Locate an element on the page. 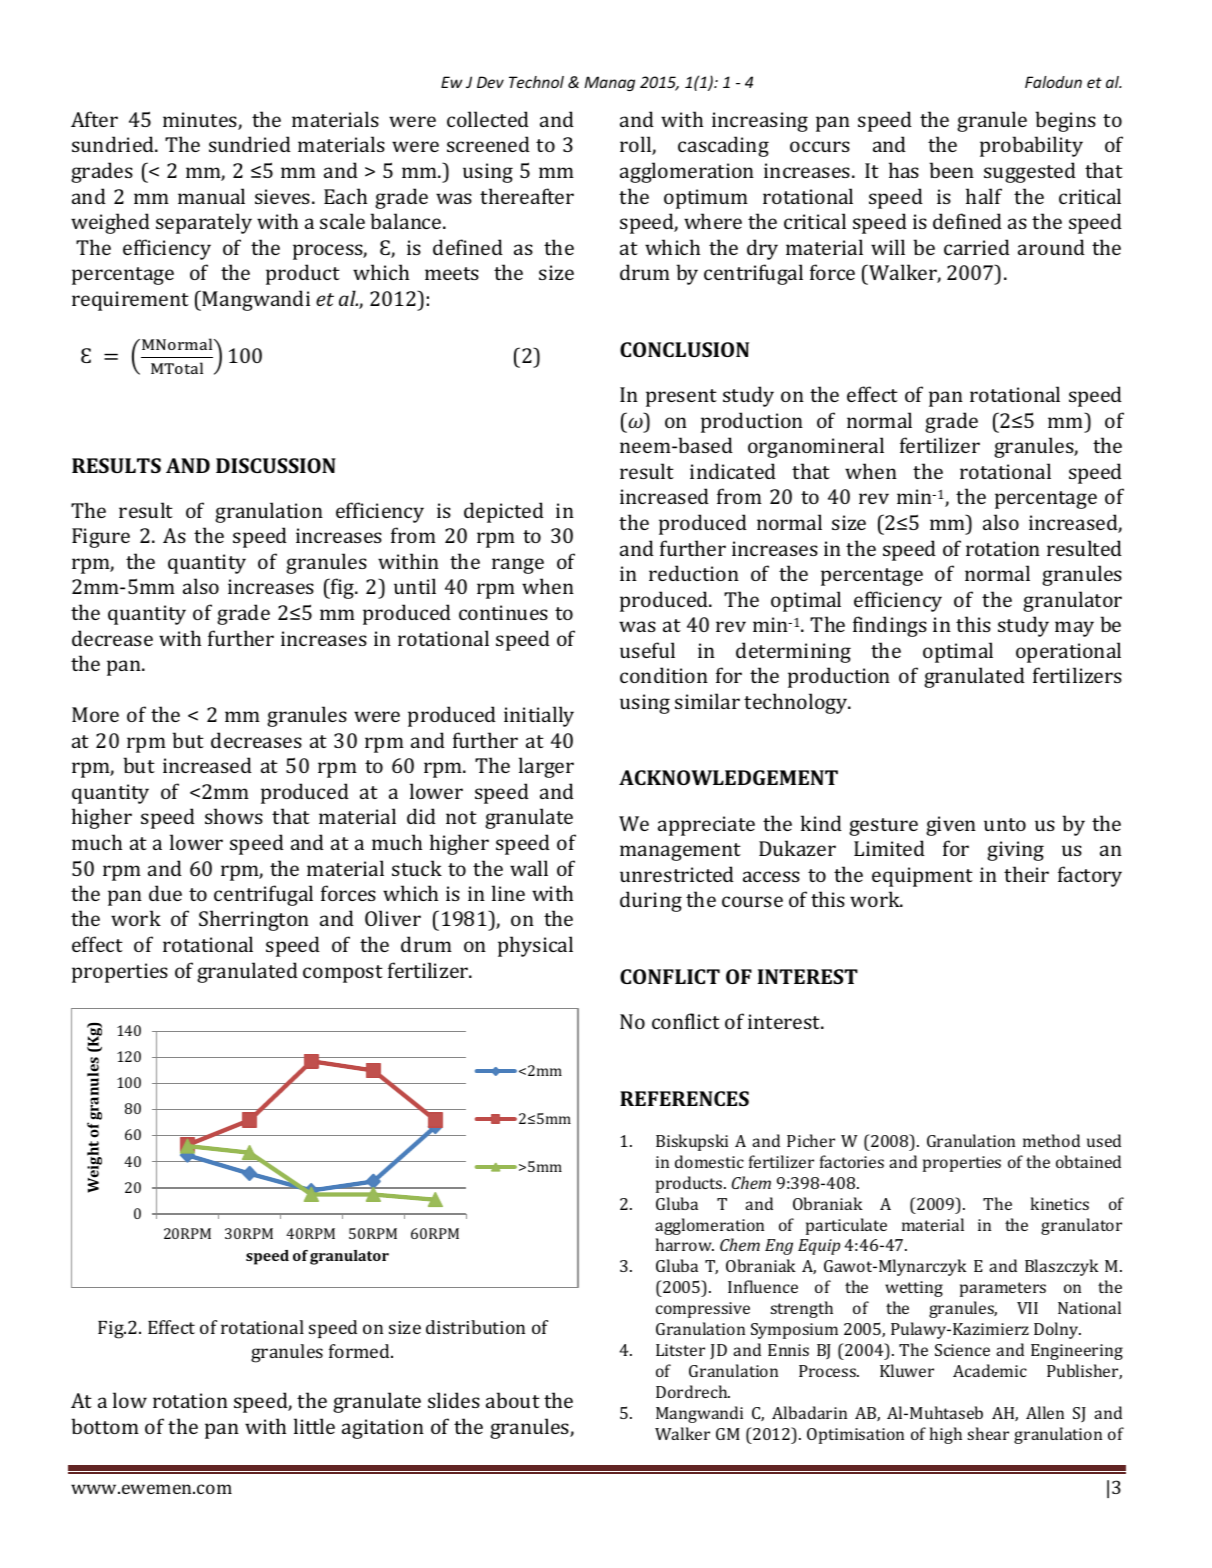  about is located at coordinates (513, 1400).
